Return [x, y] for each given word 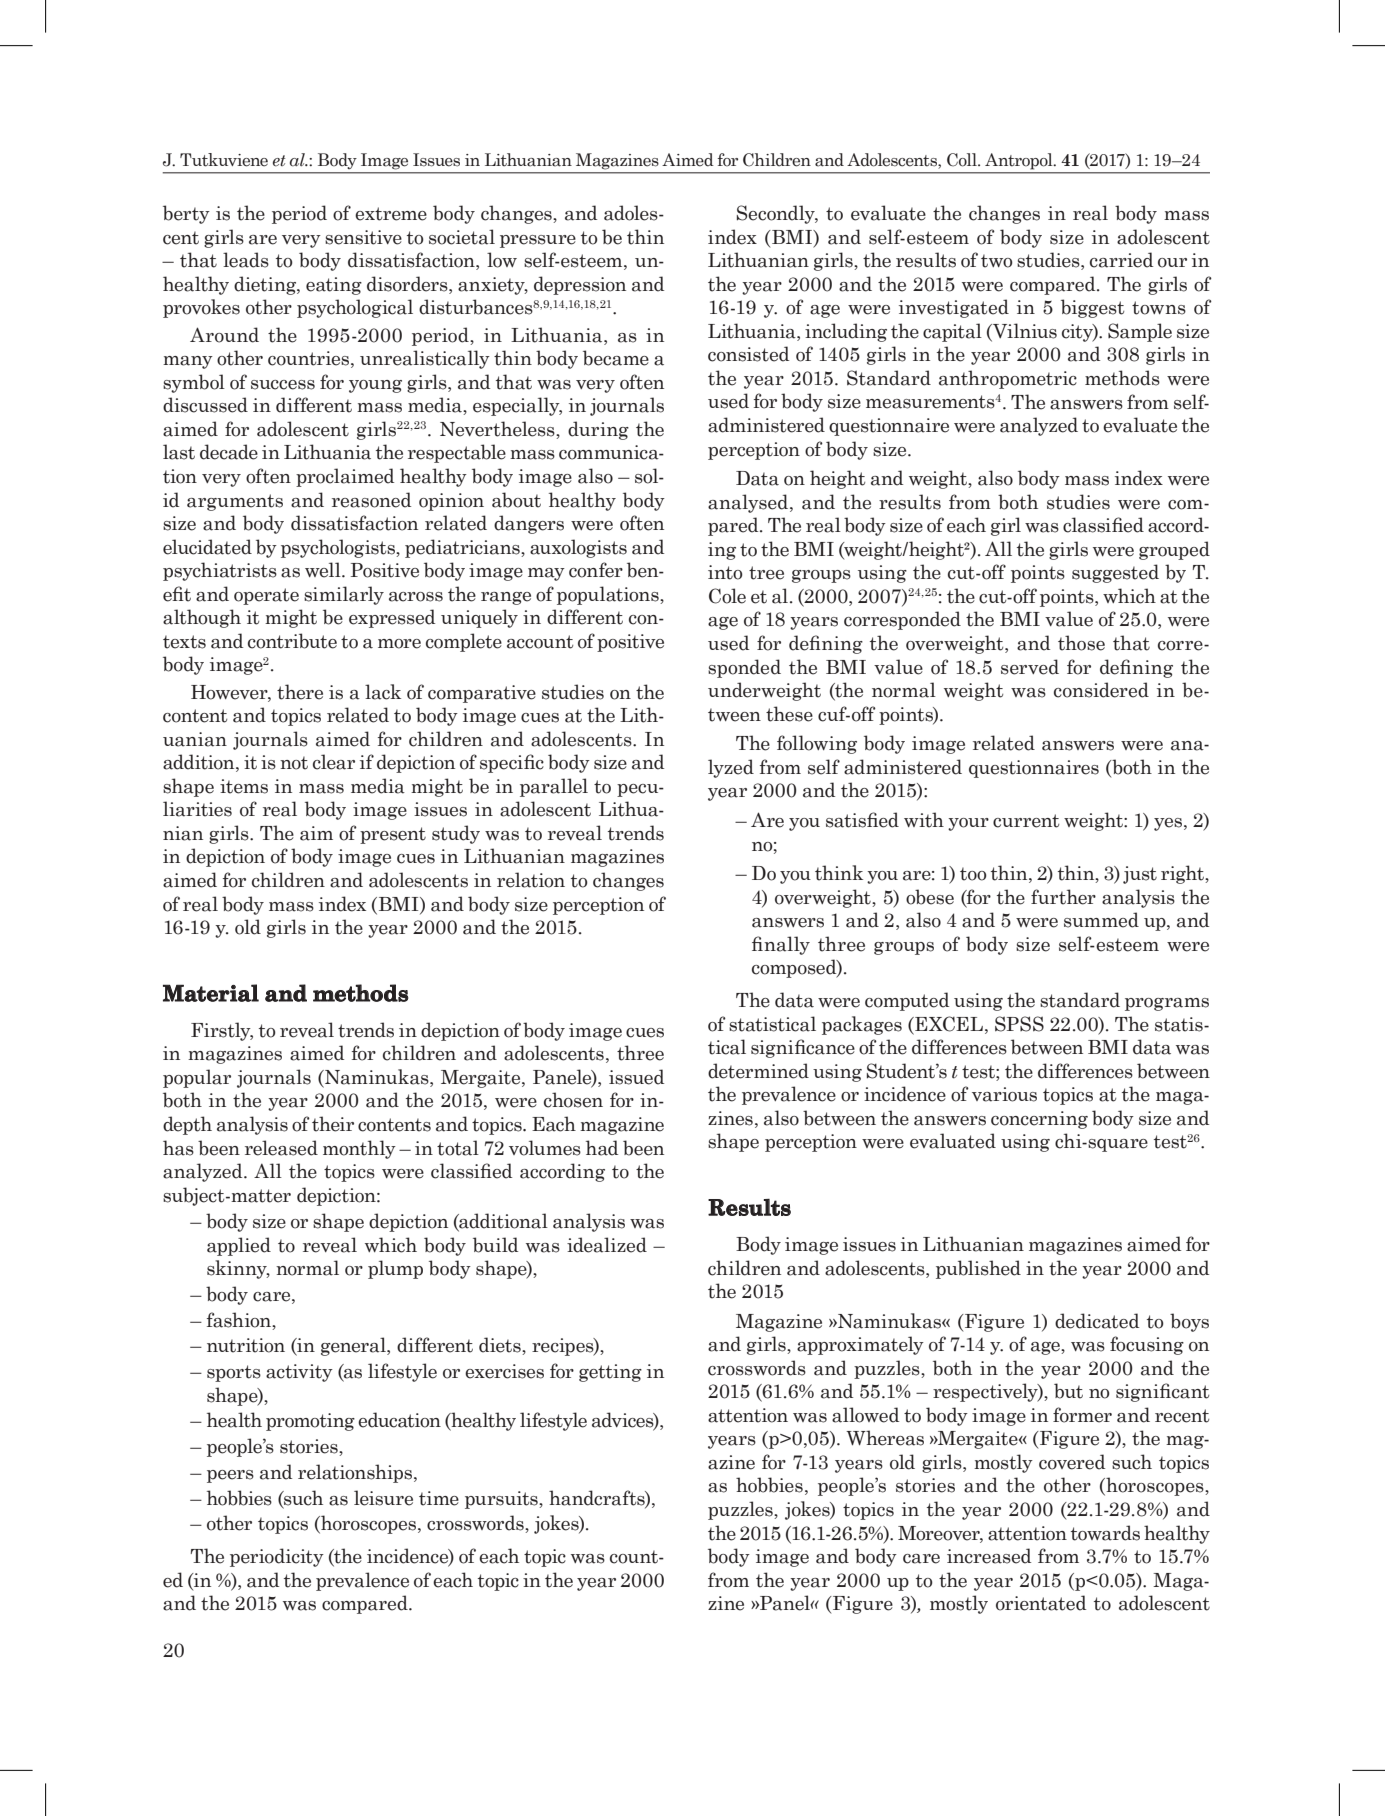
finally [781, 945]
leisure [383, 1498]
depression [580, 285]
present [393, 835]
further [1063, 897]
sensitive [363, 237]
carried [1121, 260]
